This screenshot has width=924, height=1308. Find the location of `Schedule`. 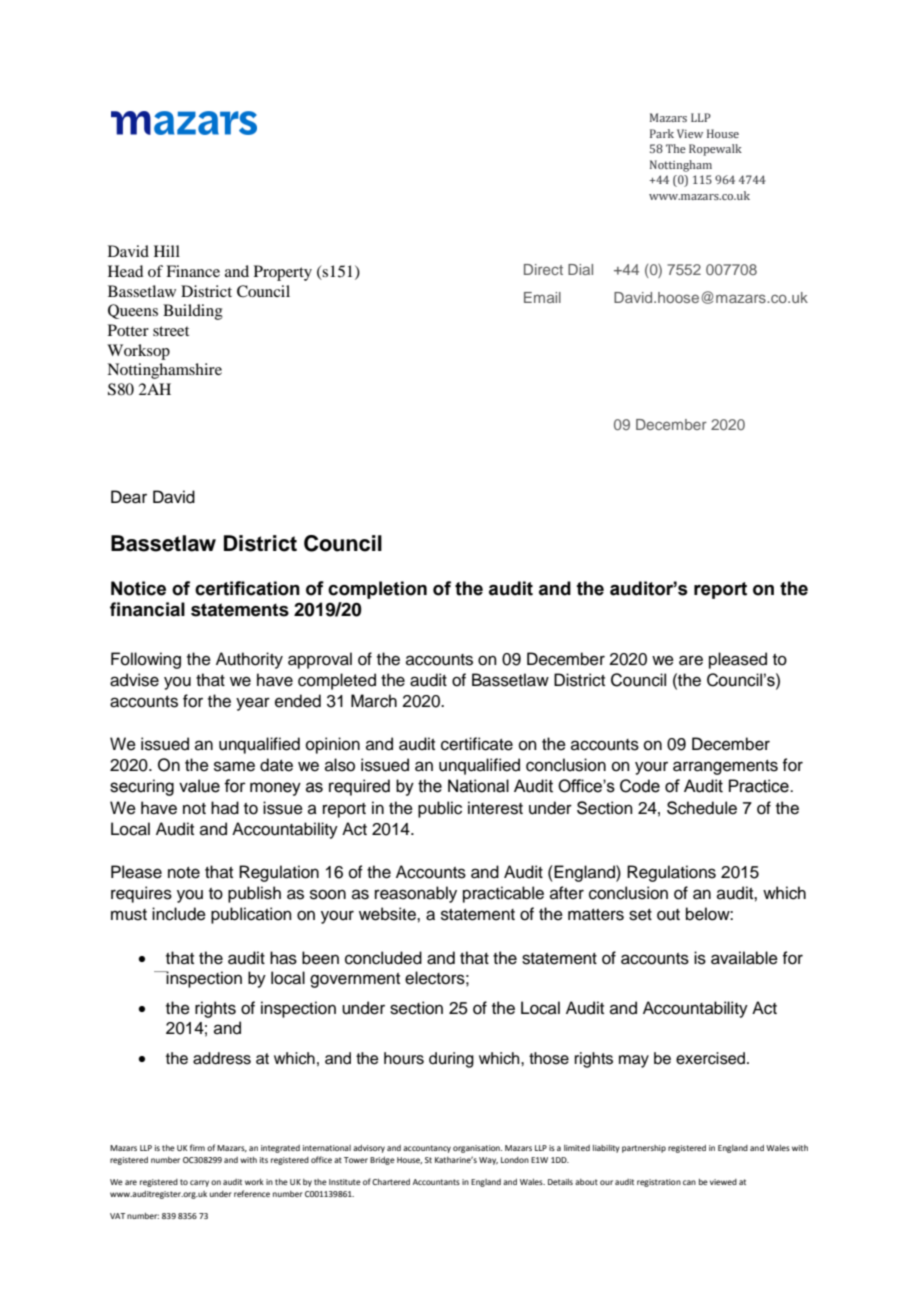

Schedule is located at coordinates (702, 808).
